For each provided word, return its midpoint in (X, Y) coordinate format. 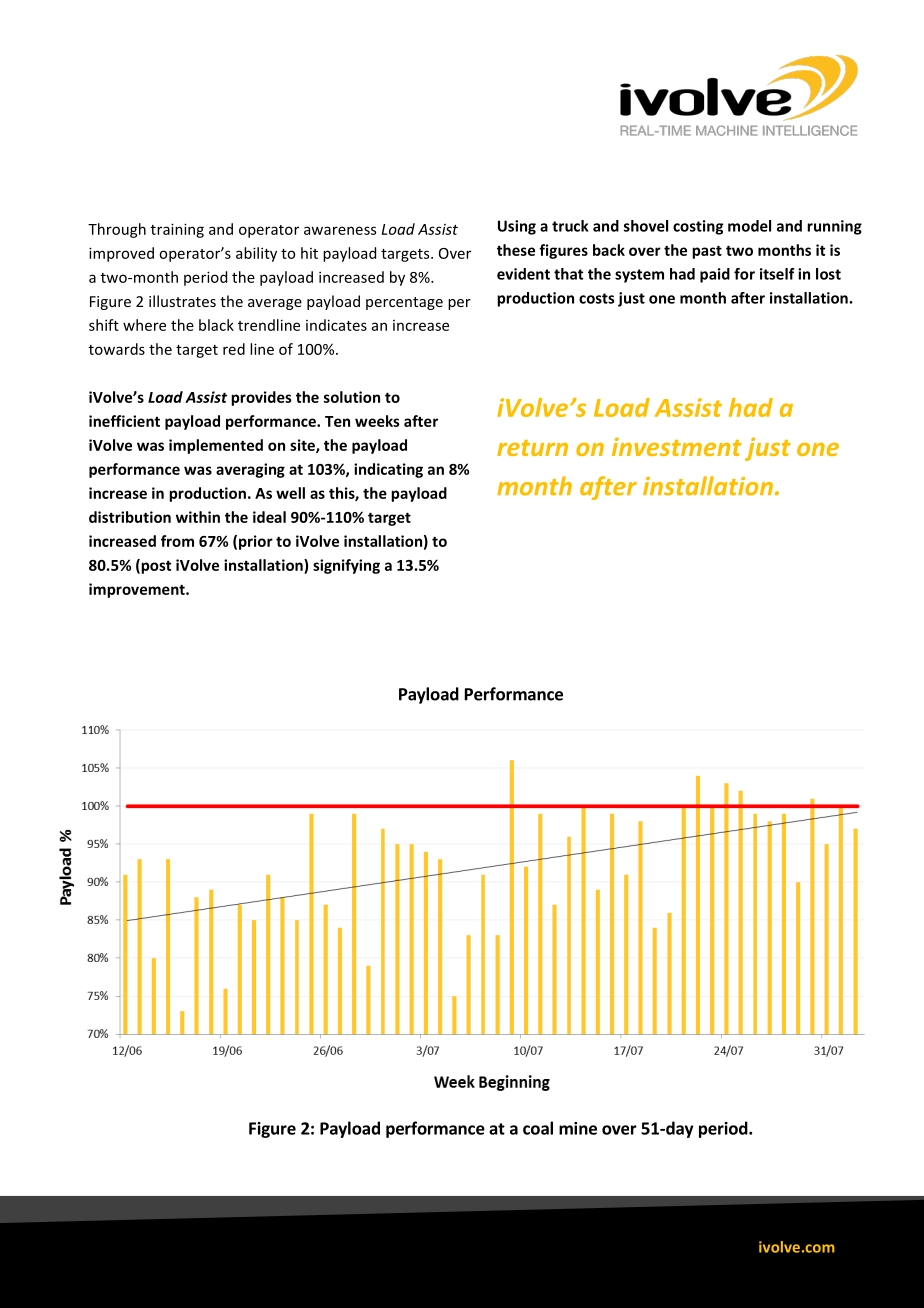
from (177, 541)
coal (538, 1128)
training (177, 230)
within (198, 517)
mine (578, 1128)
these (516, 250)
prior (256, 542)
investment (677, 446)
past (707, 252)
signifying (346, 566)
